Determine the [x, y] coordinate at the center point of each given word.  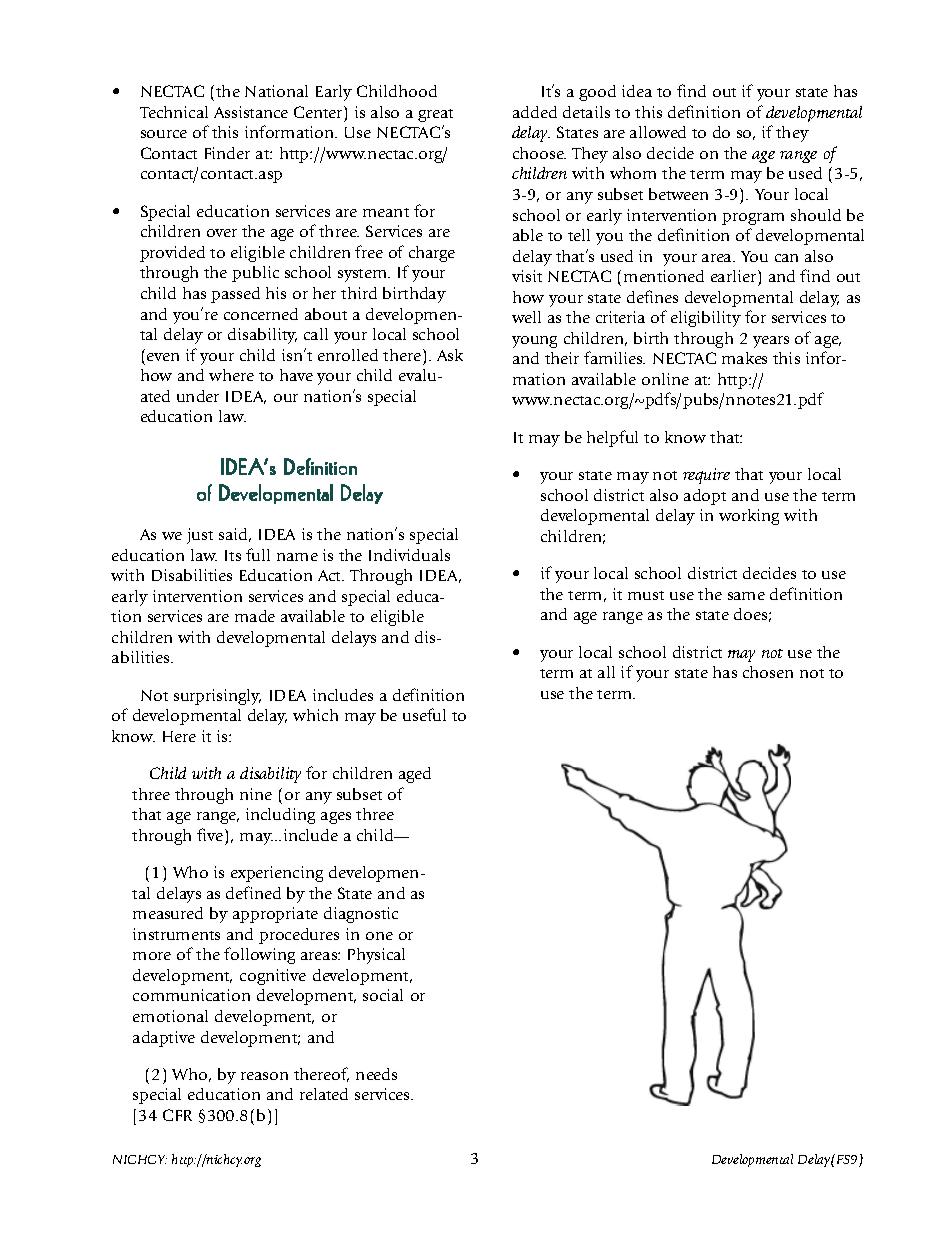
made [255, 616]
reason [264, 1076]
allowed [658, 132]
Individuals [409, 555]
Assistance [251, 112]
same [746, 596]
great [435, 115]
